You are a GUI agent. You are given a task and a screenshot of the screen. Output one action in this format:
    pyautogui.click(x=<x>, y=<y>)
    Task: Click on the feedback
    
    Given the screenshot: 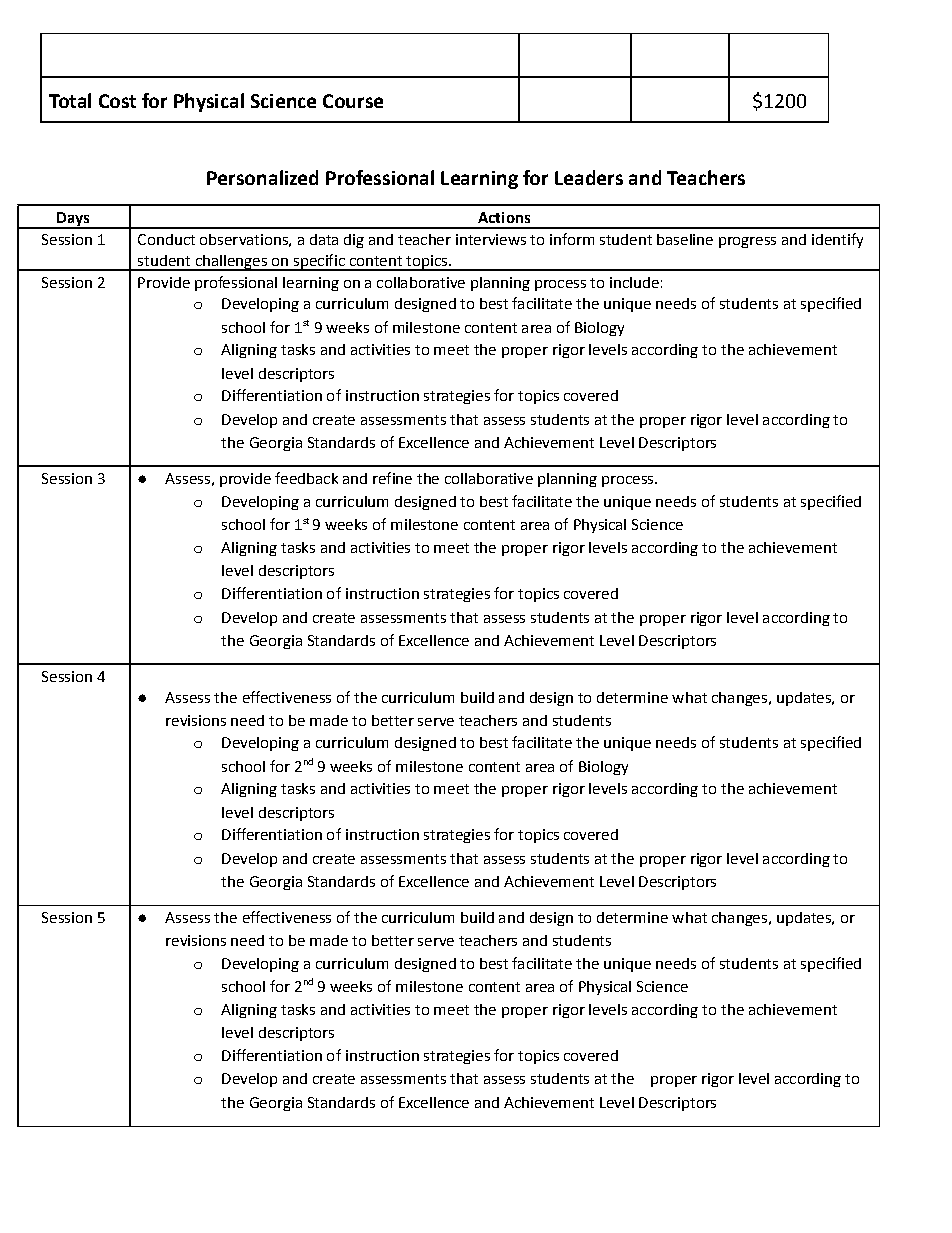 What is the action you would take?
    pyautogui.click(x=306, y=478)
